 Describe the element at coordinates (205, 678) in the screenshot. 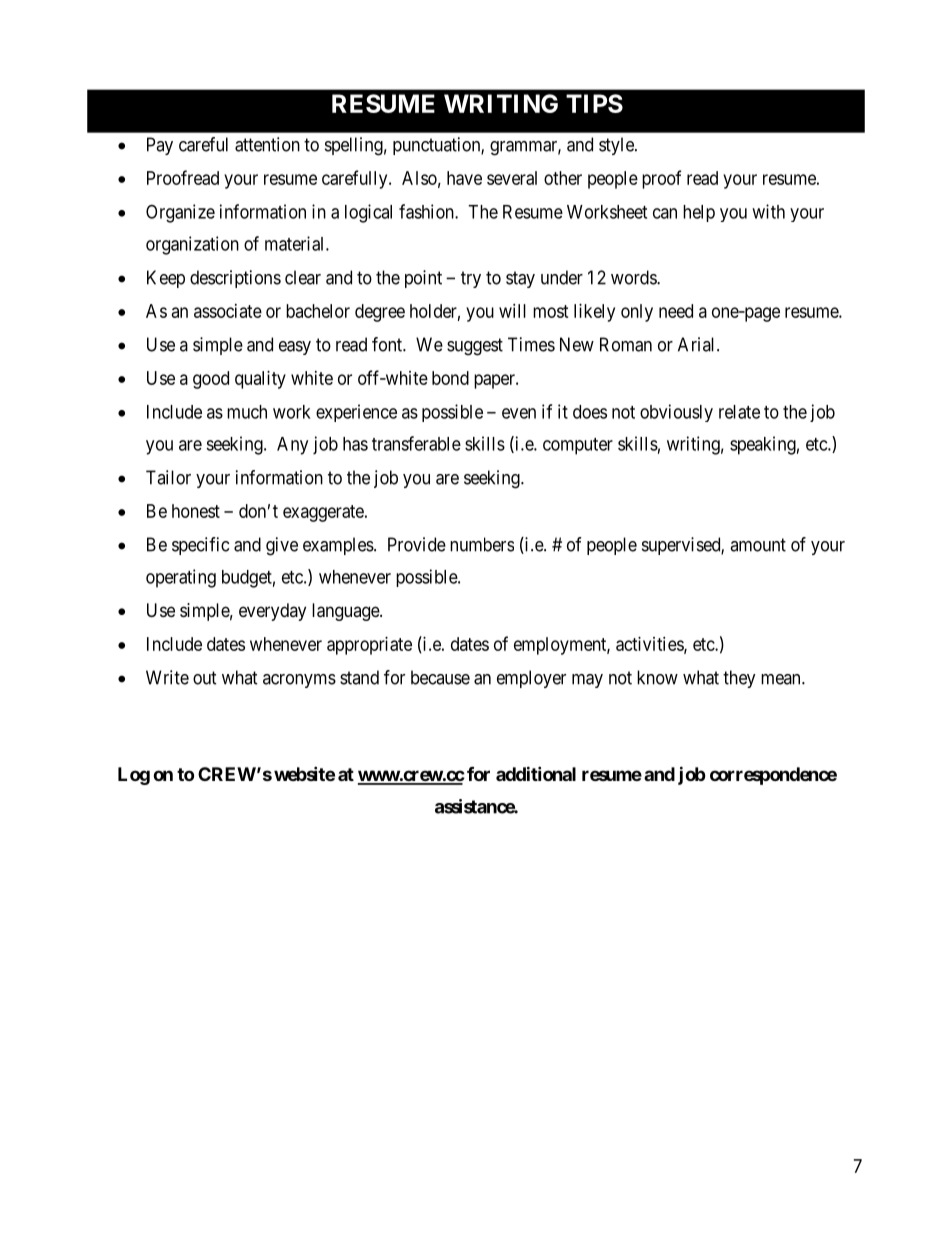

I see `out` at that location.
